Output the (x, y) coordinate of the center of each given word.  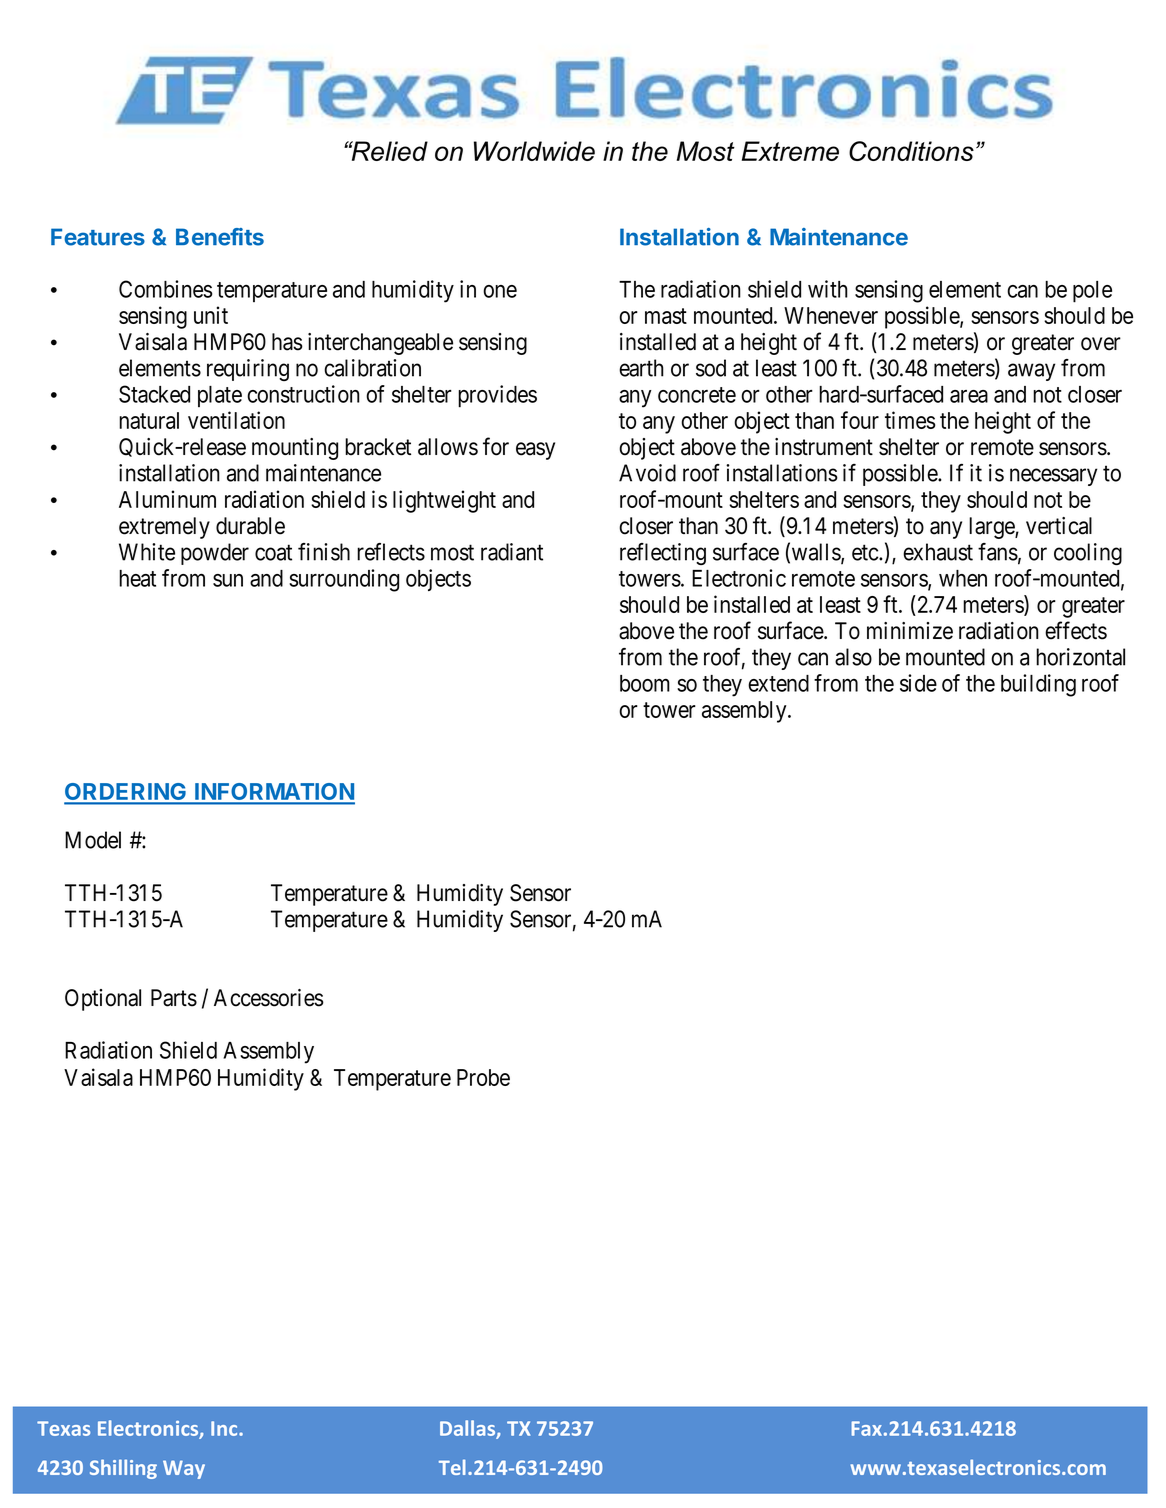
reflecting (663, 554)
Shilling (123, 1469)
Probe (483, 1077)
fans (998, 552)
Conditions (911, 151)
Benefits (220, 237)
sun (228, 580)
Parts (174, 998)
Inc (225, 1428)
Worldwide (534, 151)
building (1038, 685)
